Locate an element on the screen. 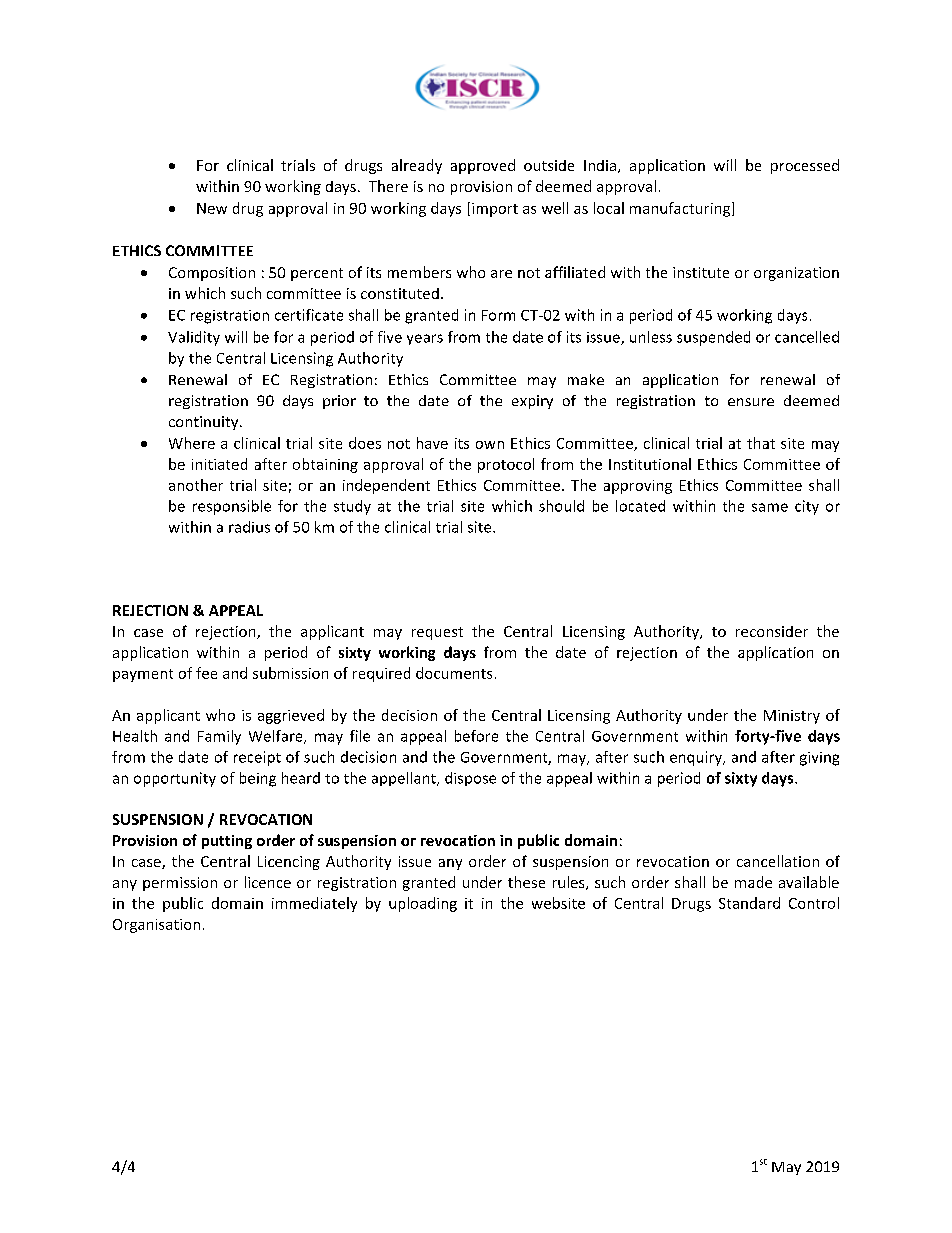  radius is located at coordinates (249, 527).
